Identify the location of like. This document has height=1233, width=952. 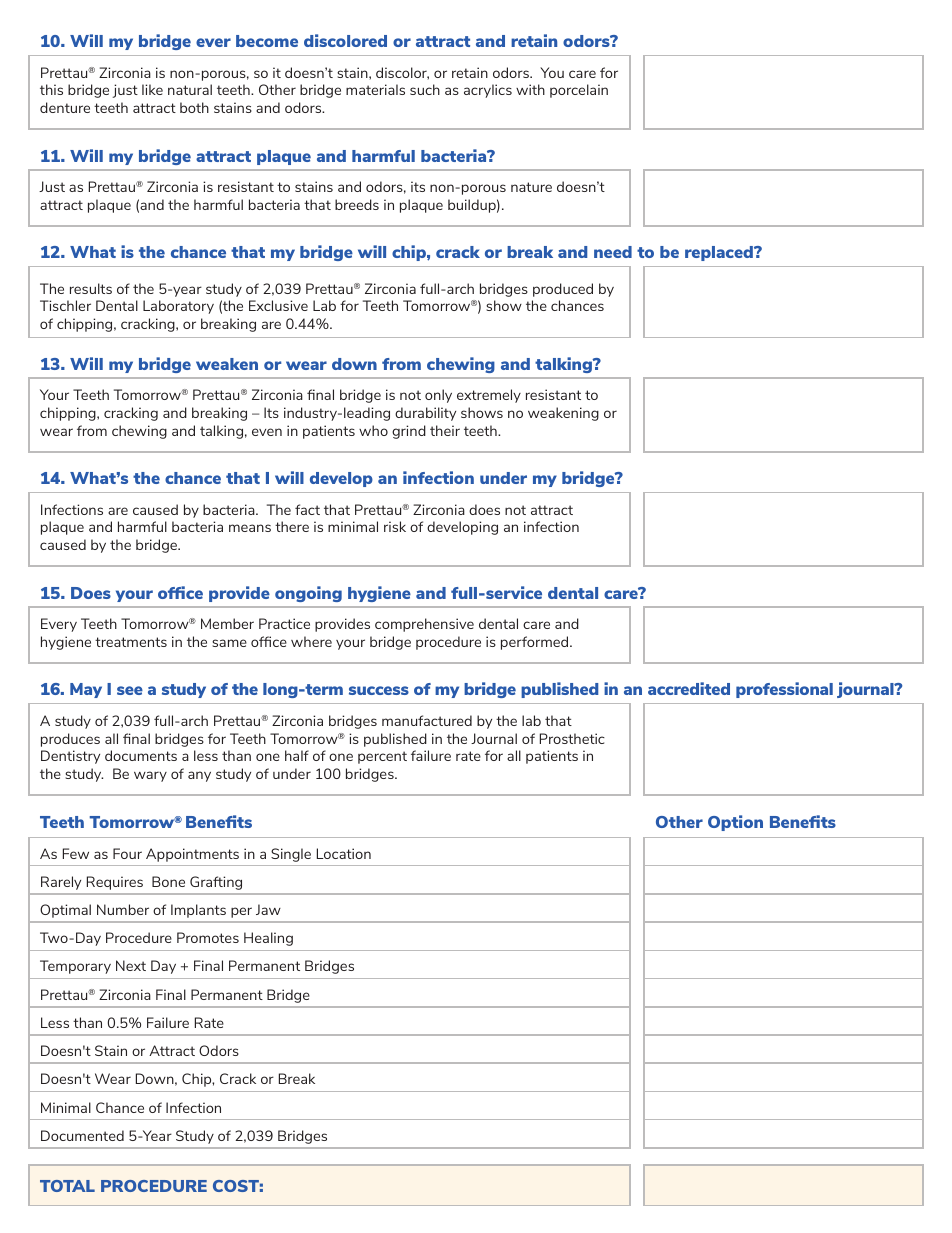
(152, 89).
